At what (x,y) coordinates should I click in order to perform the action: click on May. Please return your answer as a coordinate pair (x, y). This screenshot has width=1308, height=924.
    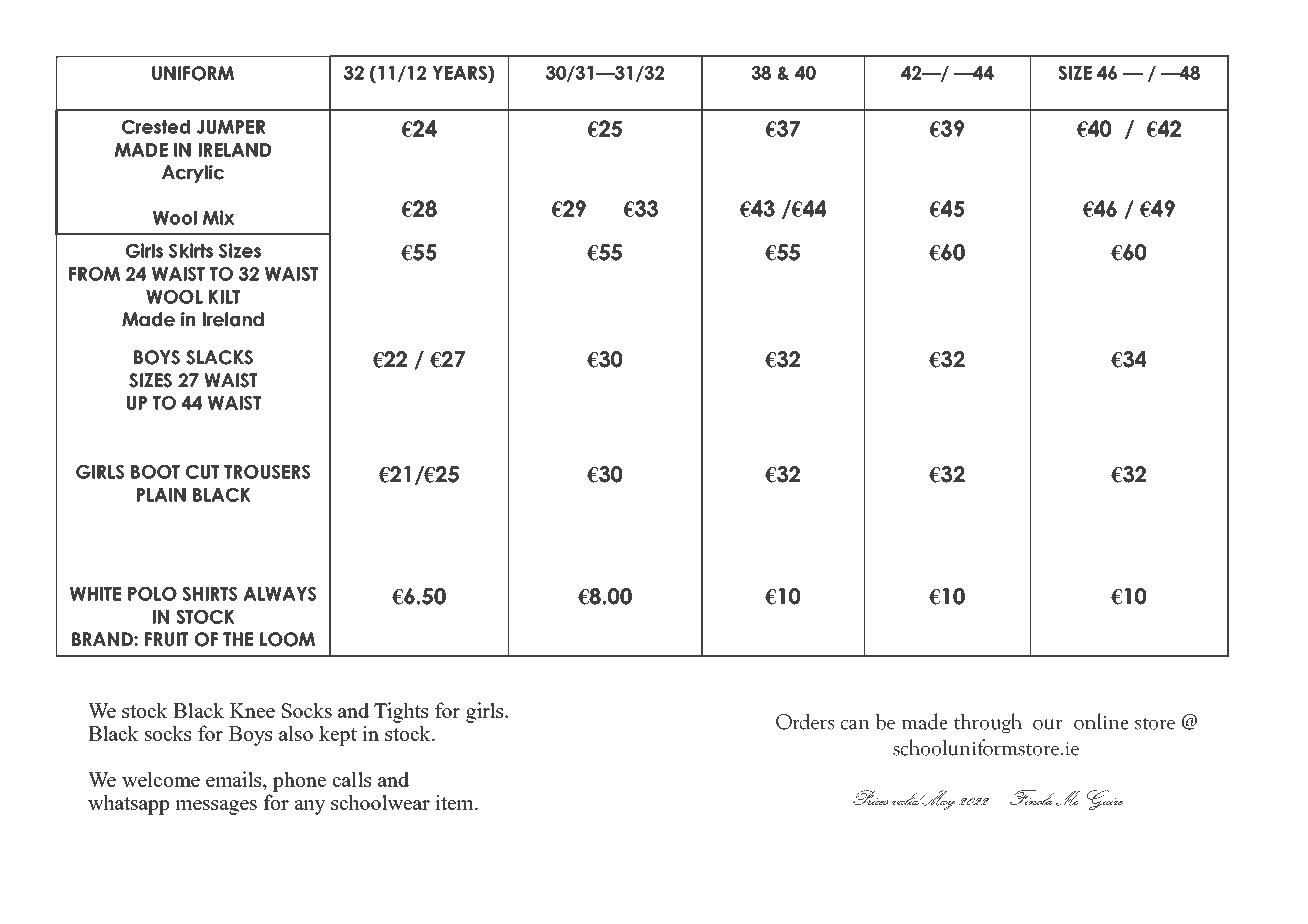
    Looking at the image, I should click on (937, 800).
